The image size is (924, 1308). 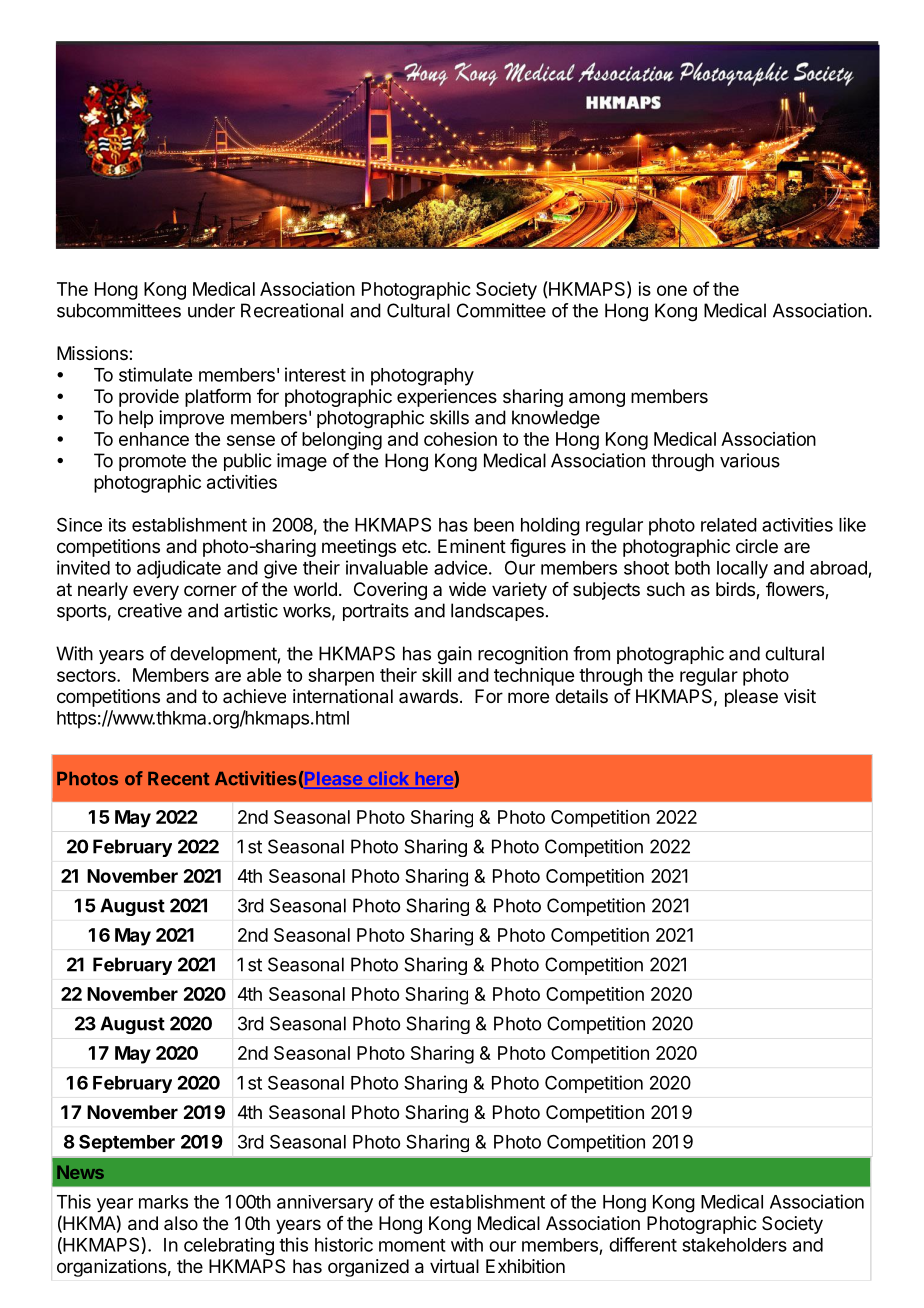 I want to click on one, so click(x=672, y=290).
